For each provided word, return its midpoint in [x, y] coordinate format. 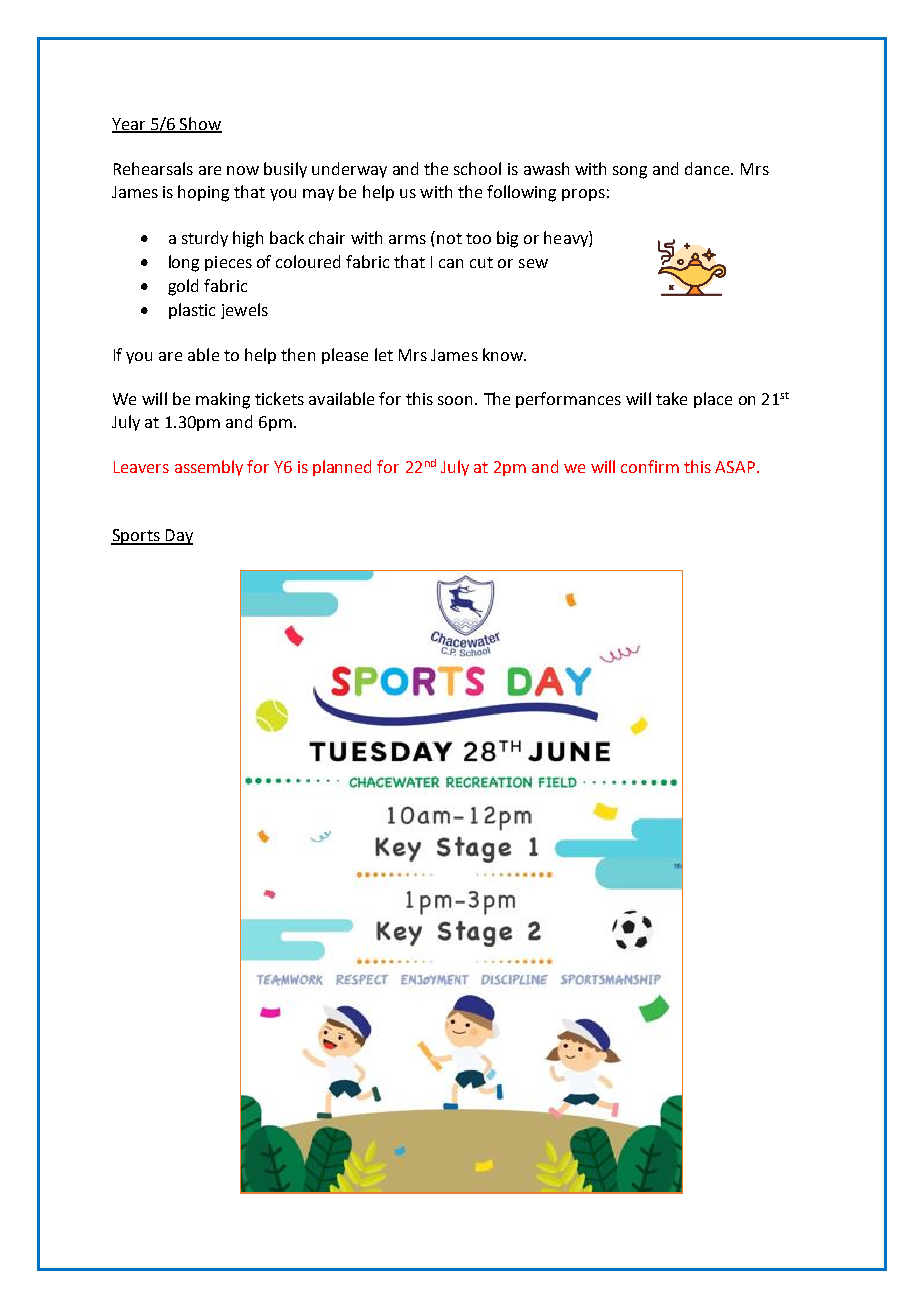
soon [457, 400]
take [671, 398]
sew [533, 263]
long [184, 263]
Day [178, 537]
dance [709, 168]
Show [200, 124]
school [477, 168]
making [223, 400]
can [451, 263]
